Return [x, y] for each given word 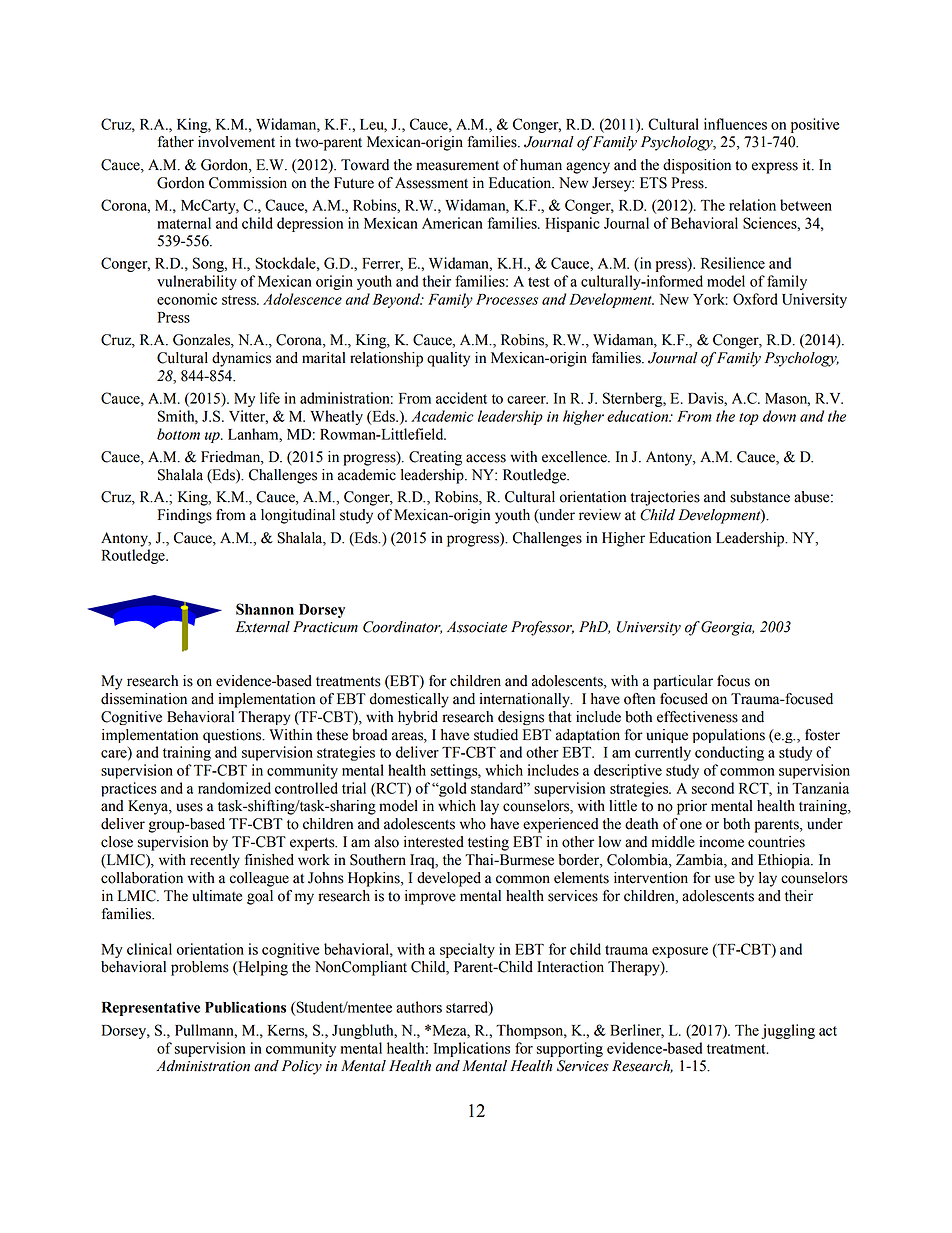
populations [729, 736]
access [486, 458]
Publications [245, 1007]
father [176, 142]
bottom [178, 434]
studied [496, 735]
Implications [472, 1049]
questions [233, 736]
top [749, 419]
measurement [457, 166]
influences [735, 124]
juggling [788, 1031]
